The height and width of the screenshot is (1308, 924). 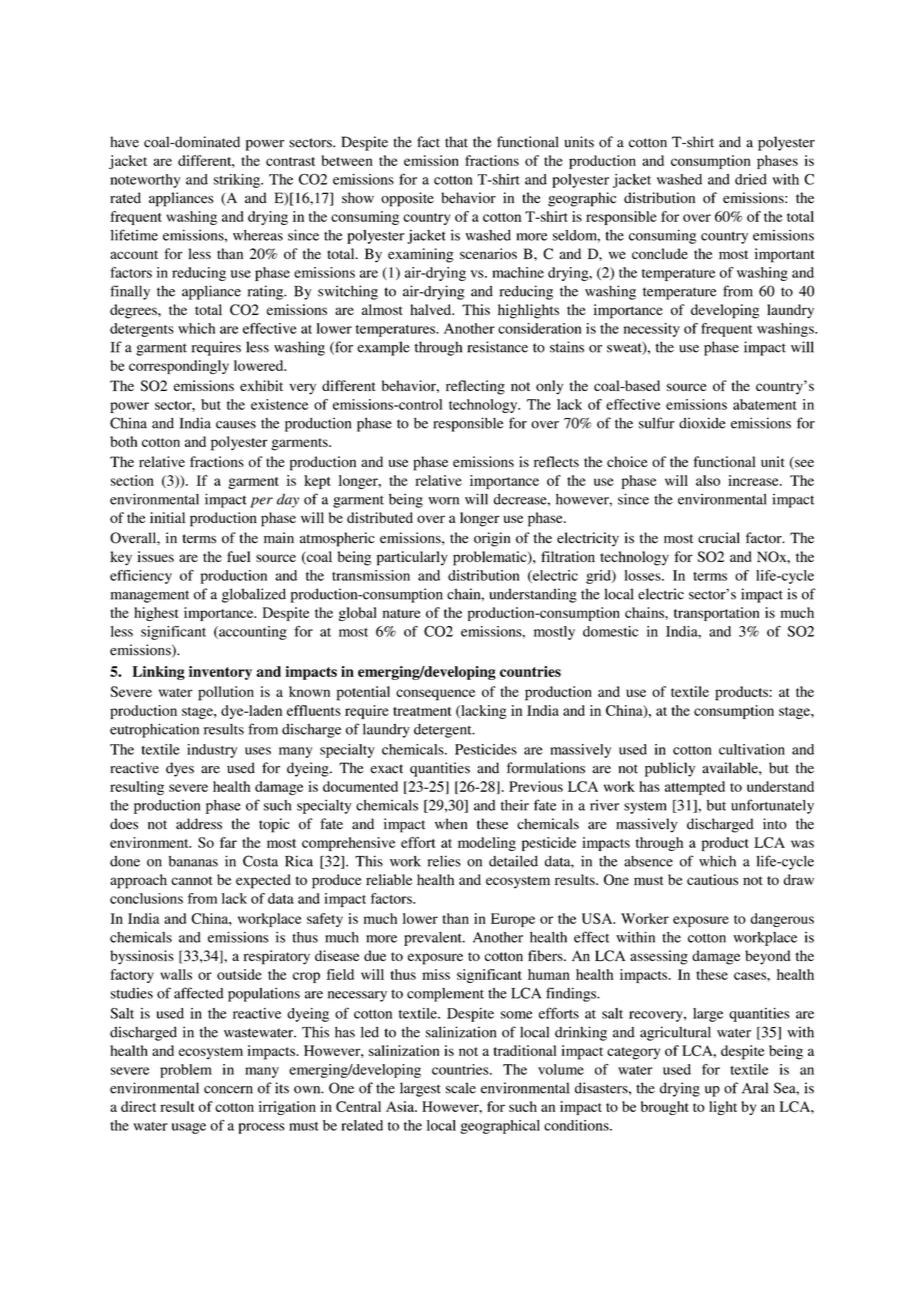 What do you see at coordinates (475, 387) in the screenshot?
I see `reflecting` at bounding box center [475, 387].
